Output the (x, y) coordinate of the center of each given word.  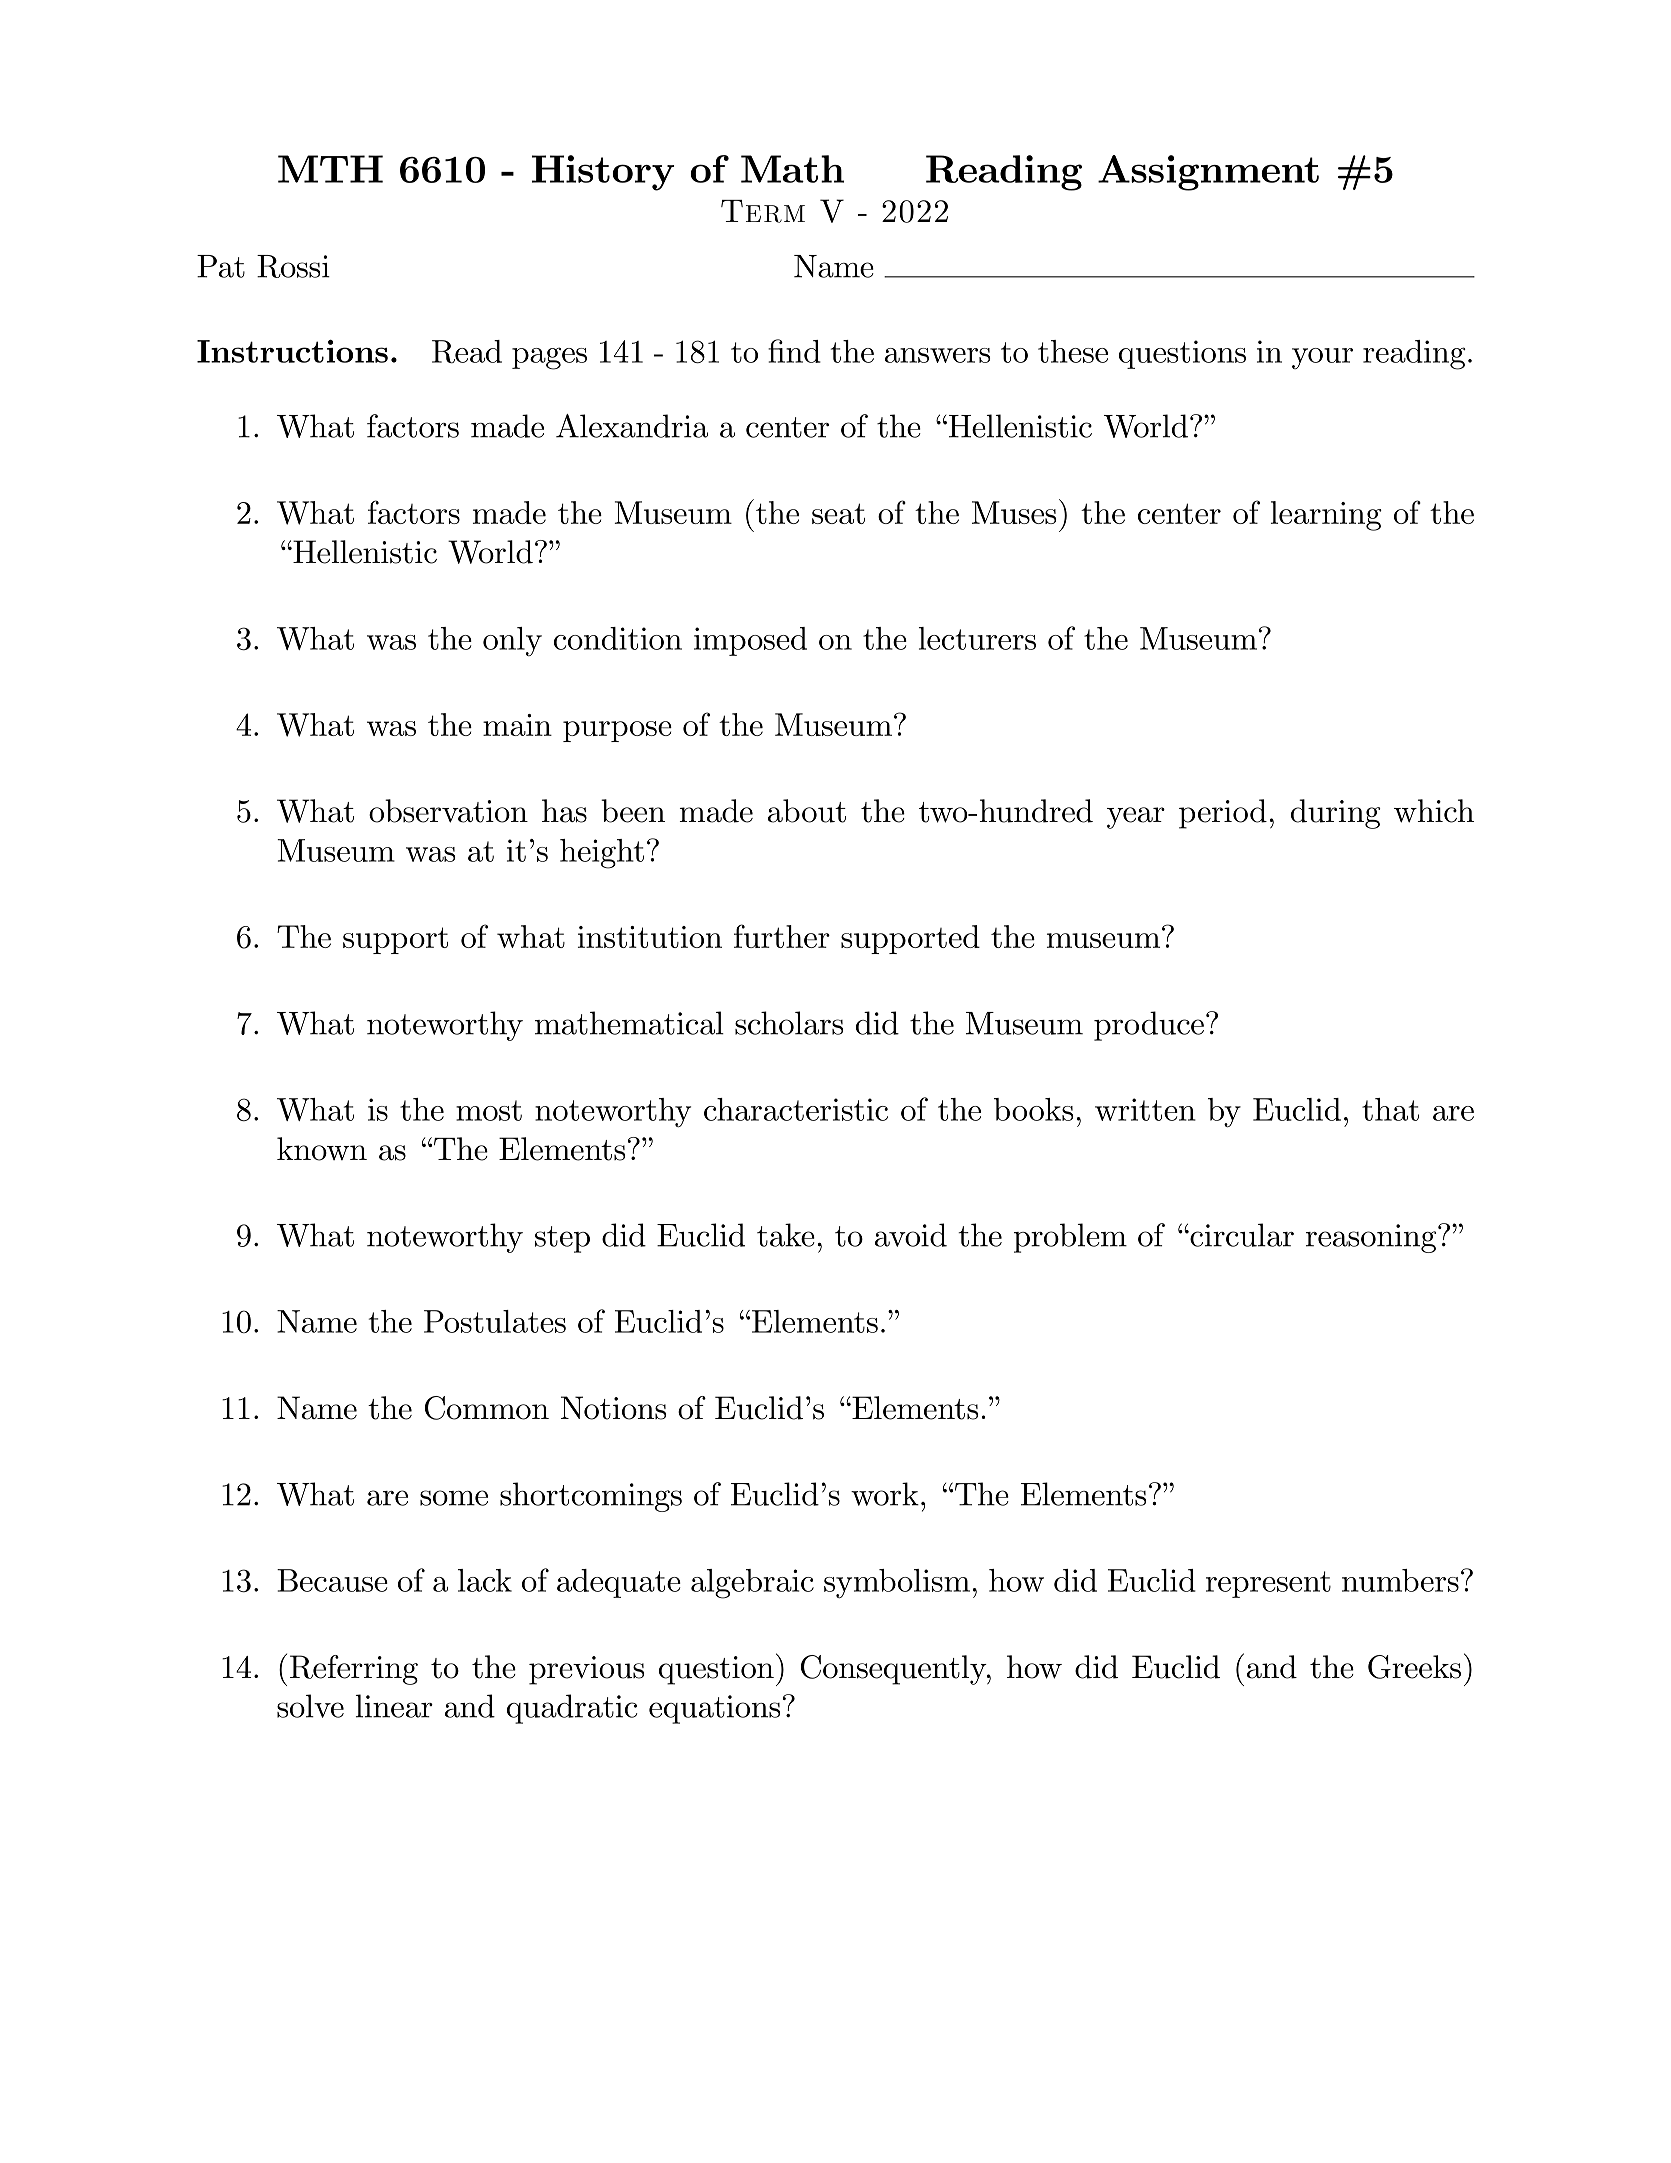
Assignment (1208, 173)
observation (448, 811)
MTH (330, 169)
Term (763, 211)
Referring (354, 1670)
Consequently (894, 1670)
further (782, 936)
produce (1149, 1026)
